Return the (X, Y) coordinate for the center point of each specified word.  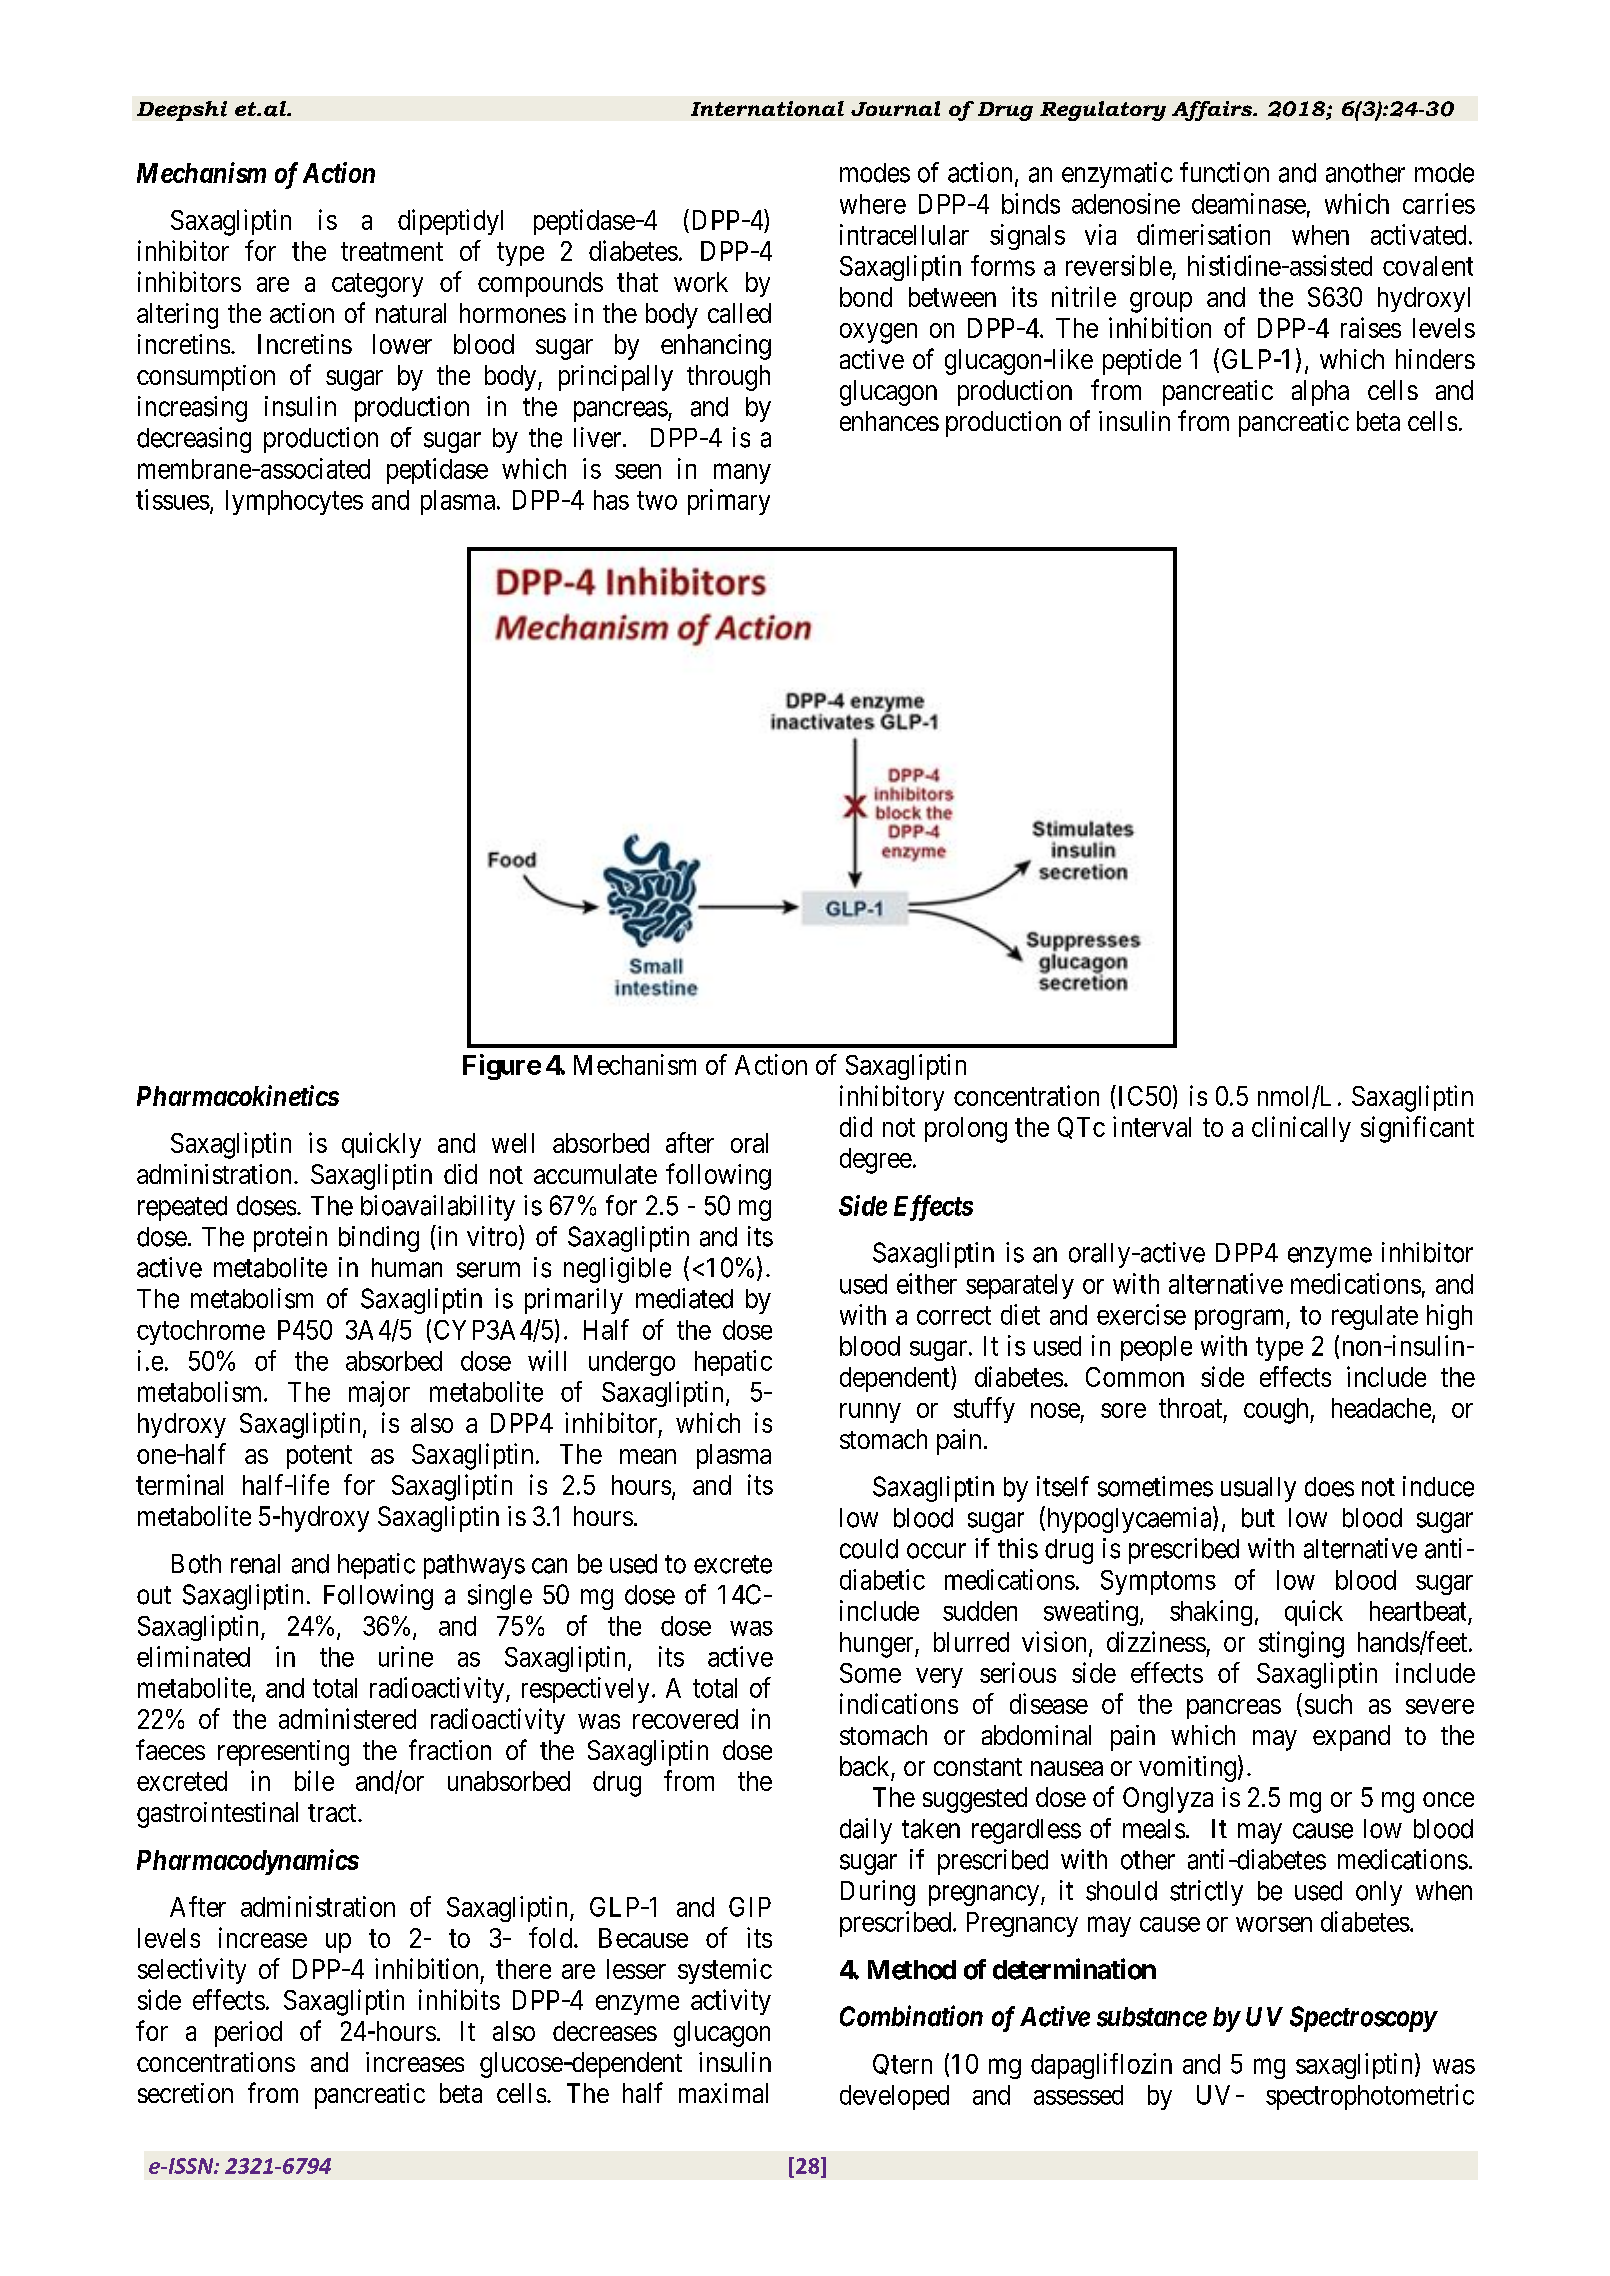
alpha (1320, 393)
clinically (1301, 1129)
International (767, 109)
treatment (392, 252)
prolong (966, 1130)
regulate (1375, 1317)
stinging (1301, 1644)
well (513, 1143)
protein (290, 1239)
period (248, 2034)
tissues (173, 499)
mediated (684, 1298)
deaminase (1249, 203)
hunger (878, 1645)
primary (729, 502)
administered (347, 1718)
